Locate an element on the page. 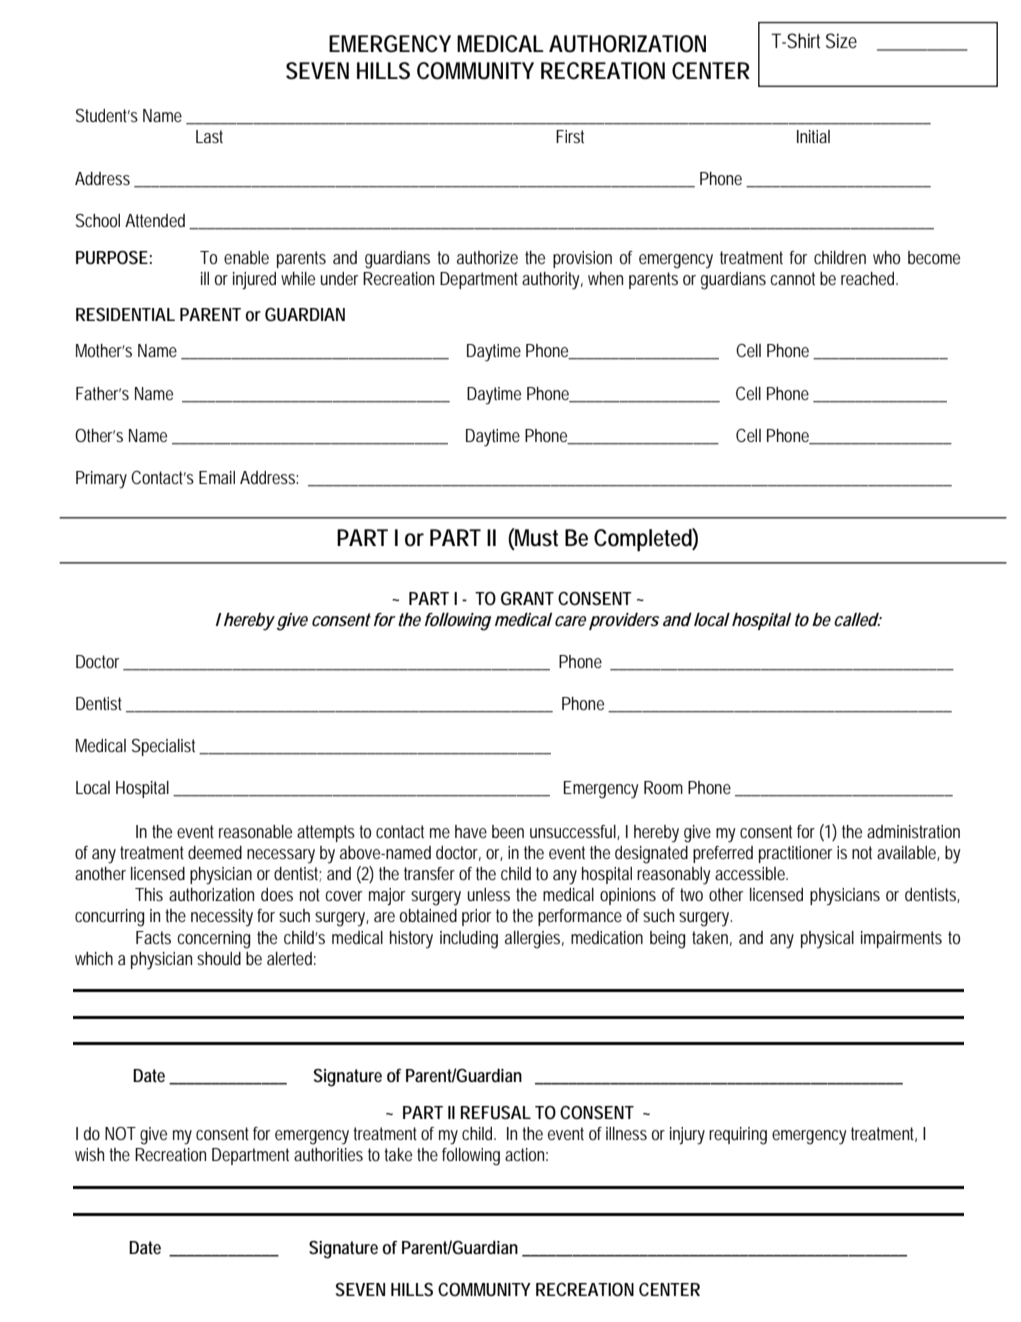  Email is located at coordinates (217, 477).
